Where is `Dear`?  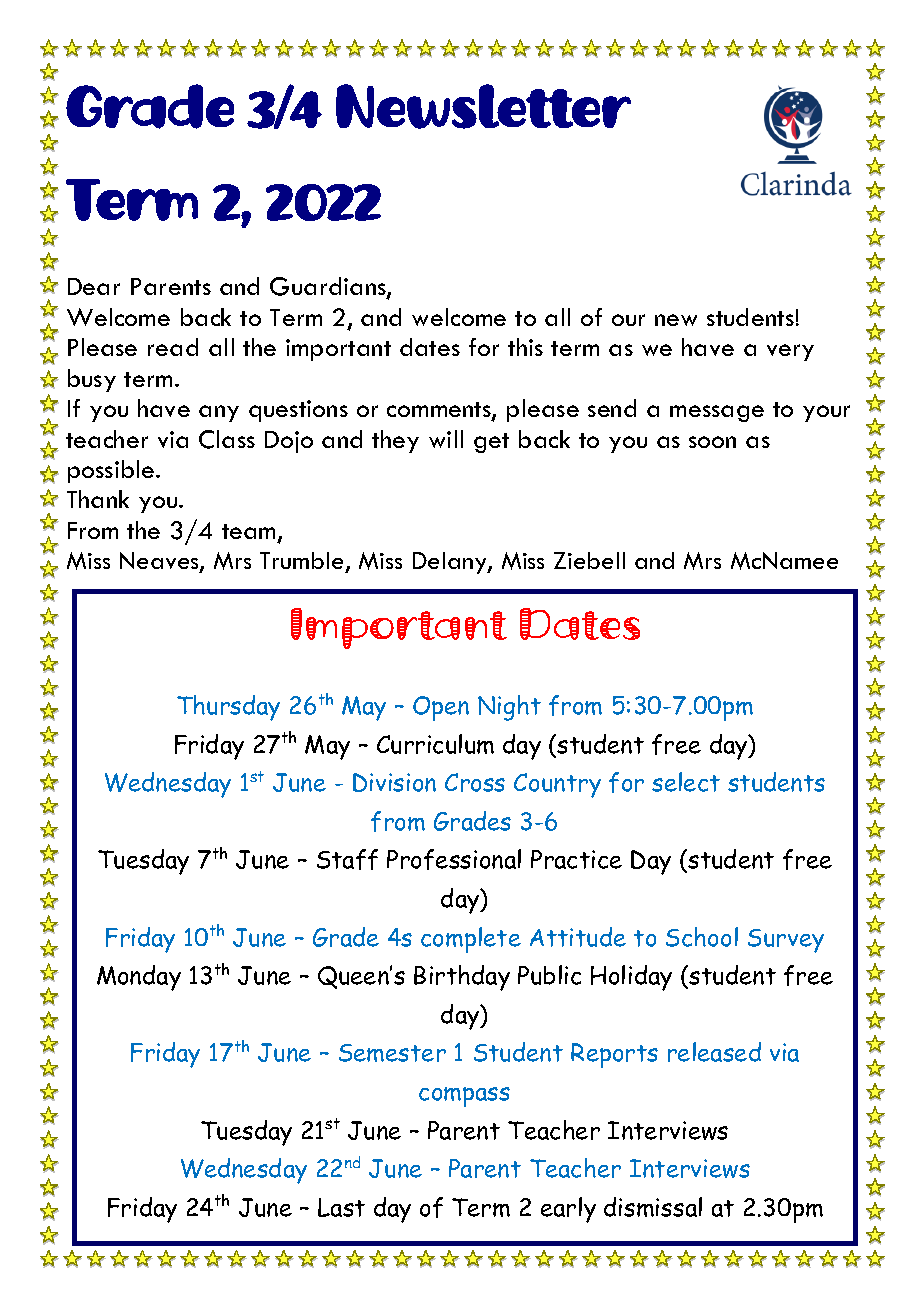
Dear is located at coordinates (94, 286).
